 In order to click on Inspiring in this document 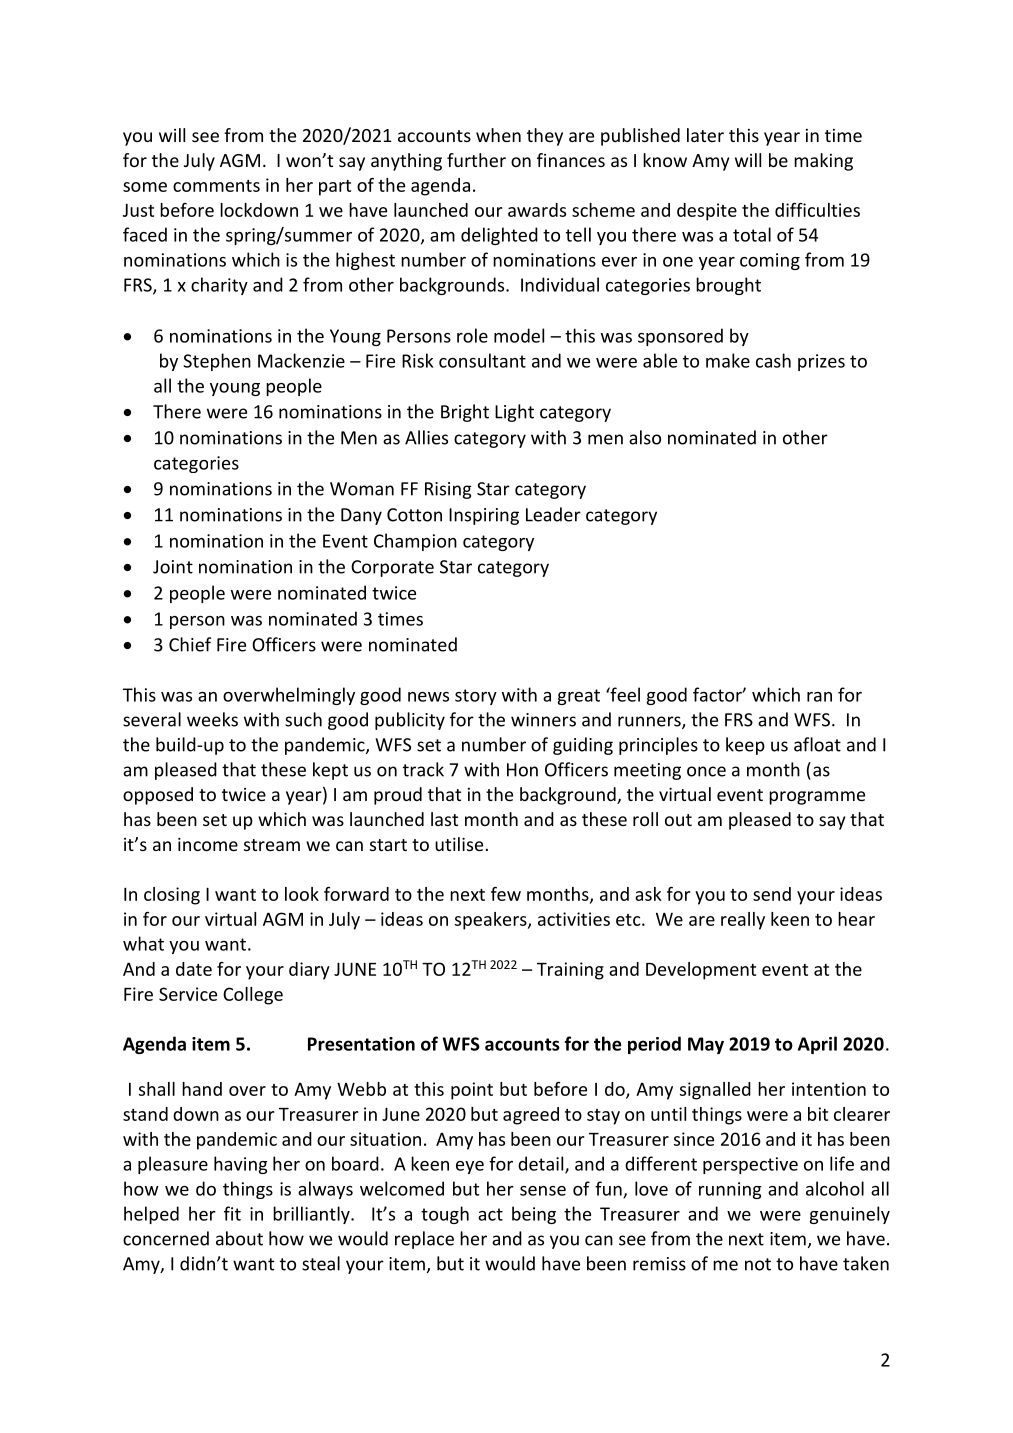, I will do `click(484, 516)`.
